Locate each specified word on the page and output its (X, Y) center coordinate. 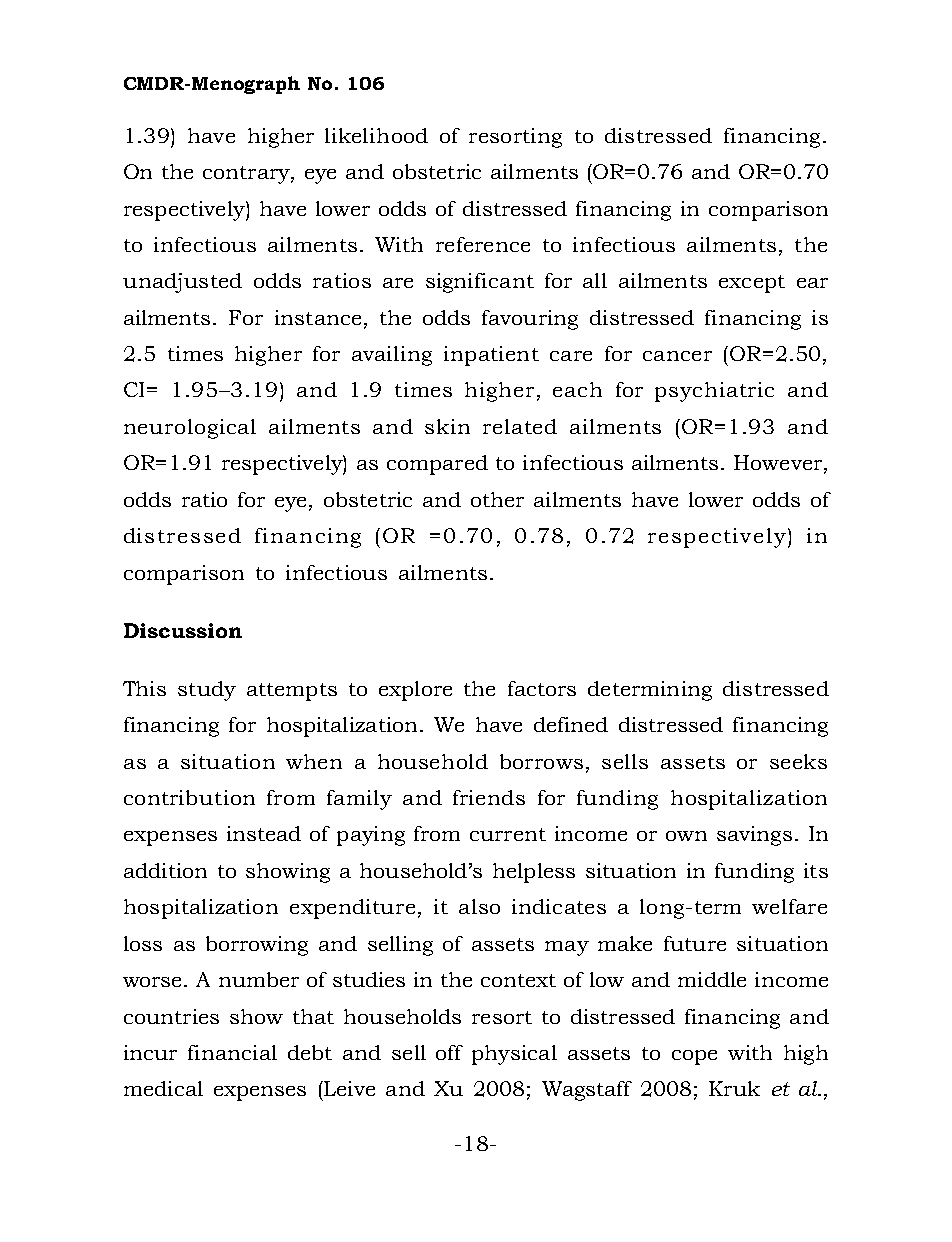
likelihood (376, 135)
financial (232, 1052)
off (449, 1052)
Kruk (734, 1088)
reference (483, 244)
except (752, 284)
